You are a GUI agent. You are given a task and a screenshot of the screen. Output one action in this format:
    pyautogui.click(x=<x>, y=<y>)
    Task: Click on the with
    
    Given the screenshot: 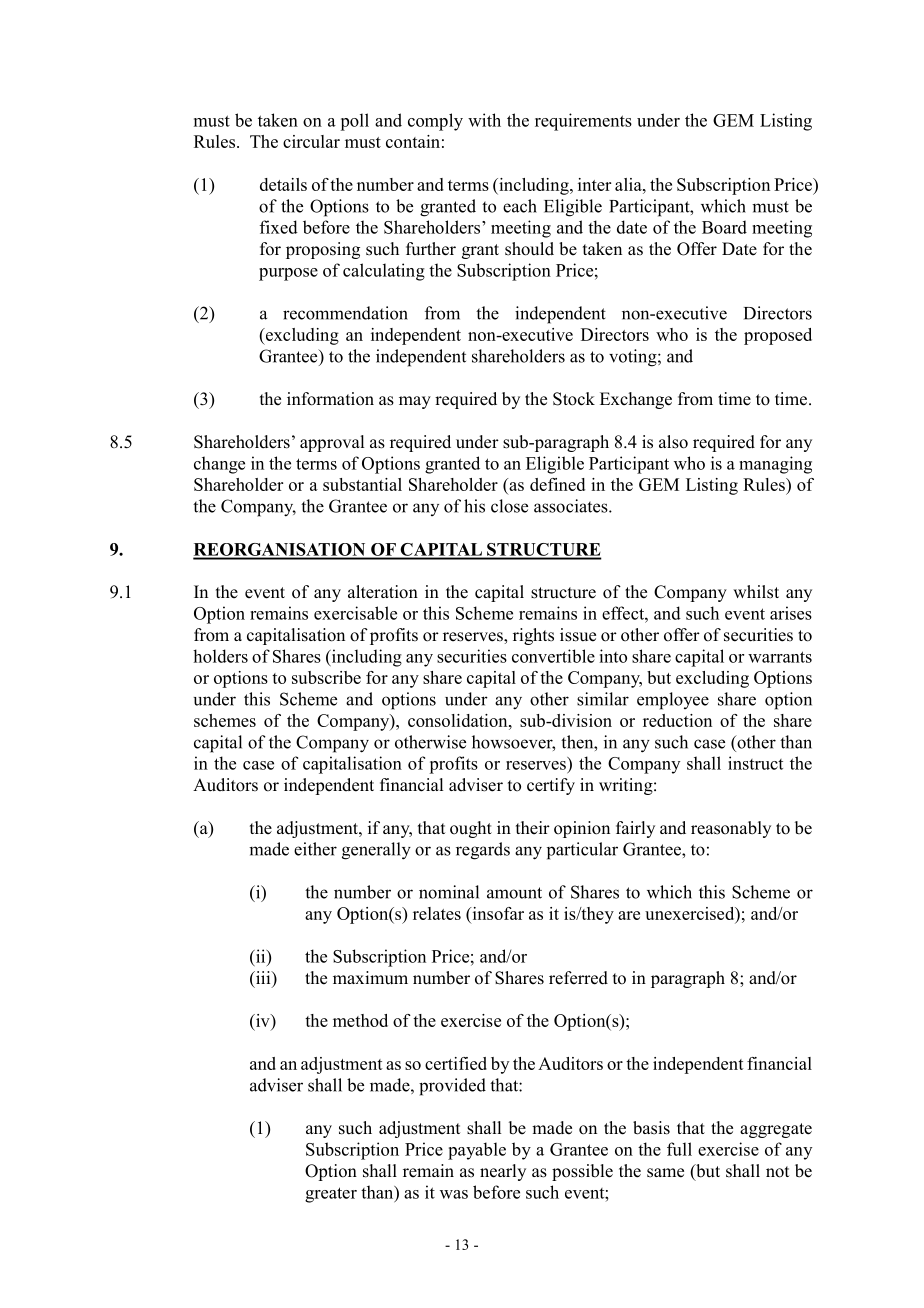 What is the action you would take?
    pyautogui.click(x=484, y=120)
